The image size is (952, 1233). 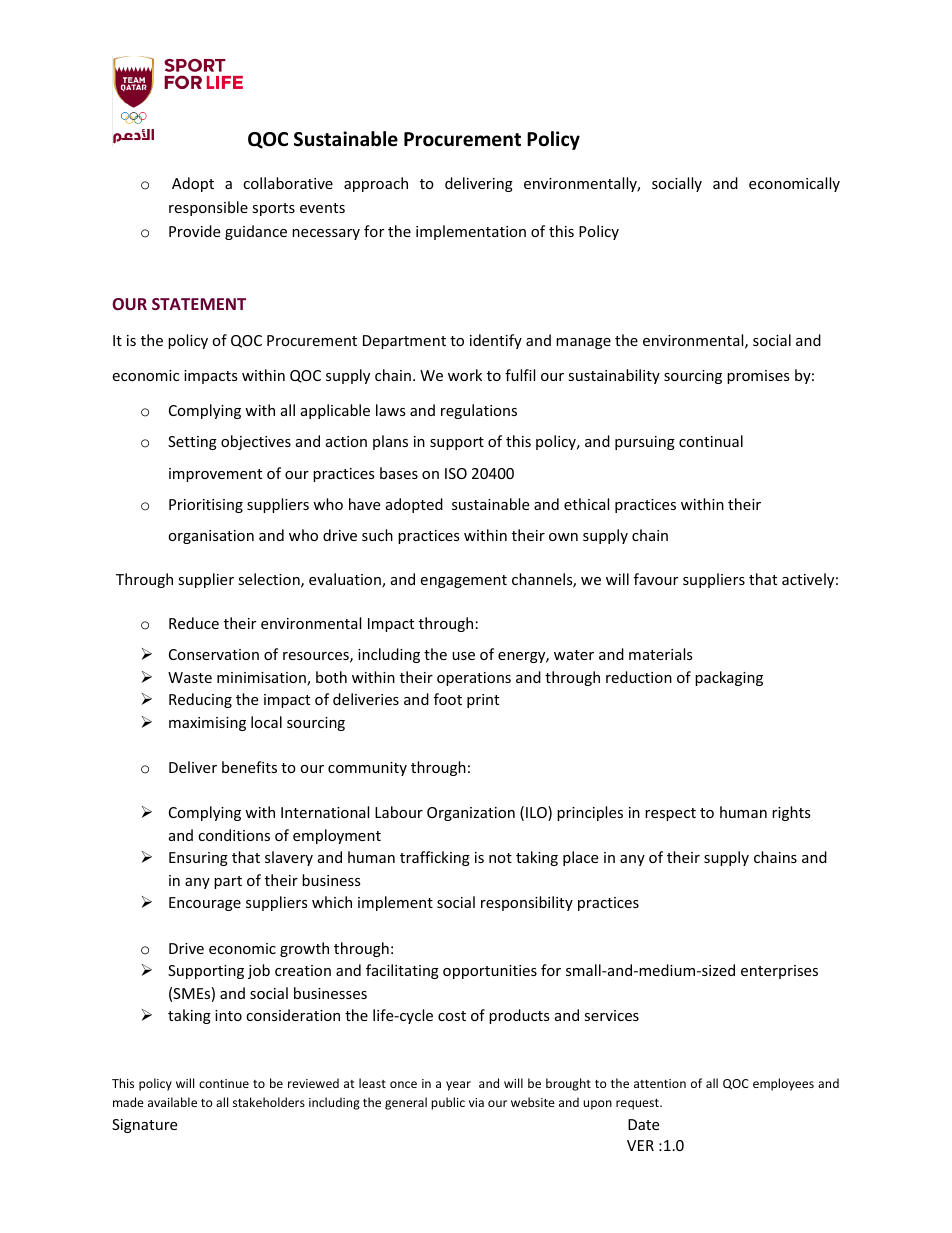 What do you see at coordinates (463, 656) in the screenshot?
I see `use` at bounding box center [463, 656].
